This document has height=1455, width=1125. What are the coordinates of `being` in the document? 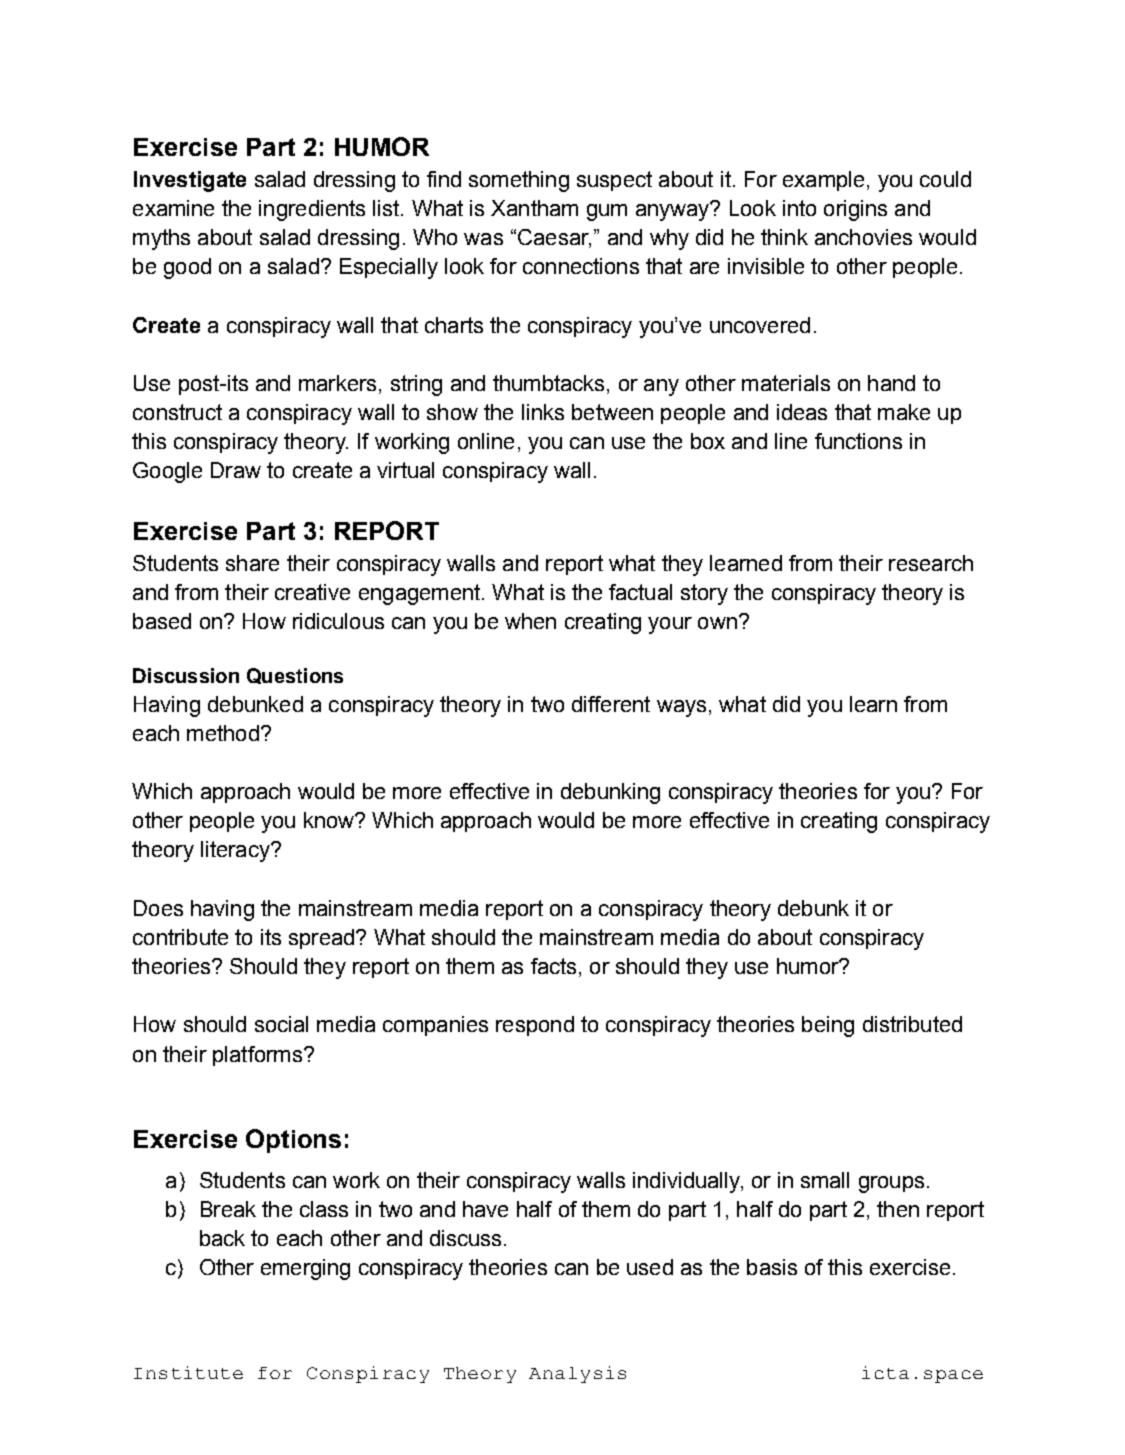 It's located at (828, 1026).
